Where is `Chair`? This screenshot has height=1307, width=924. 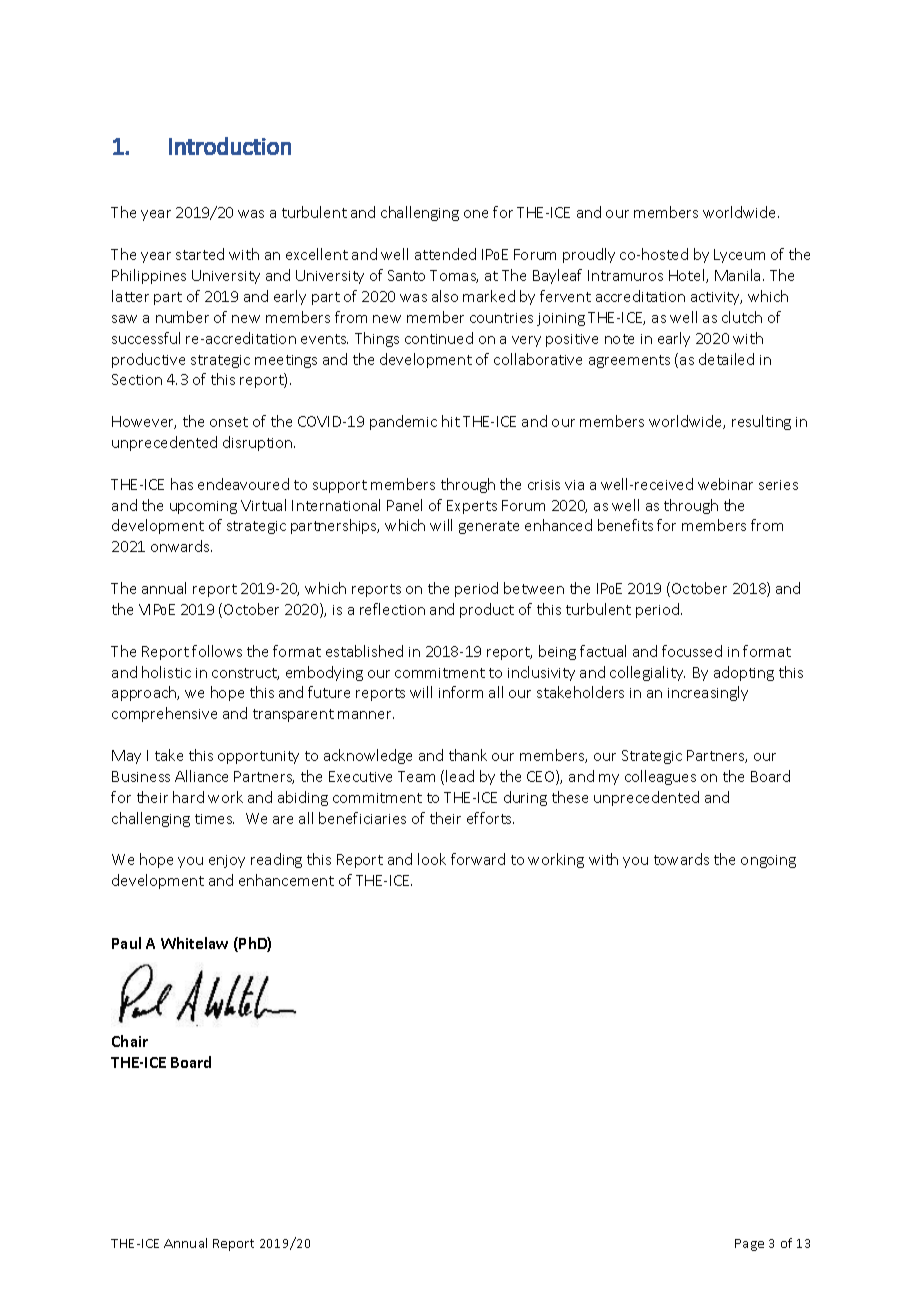
Chair is located at coordinates (130, 1041).
